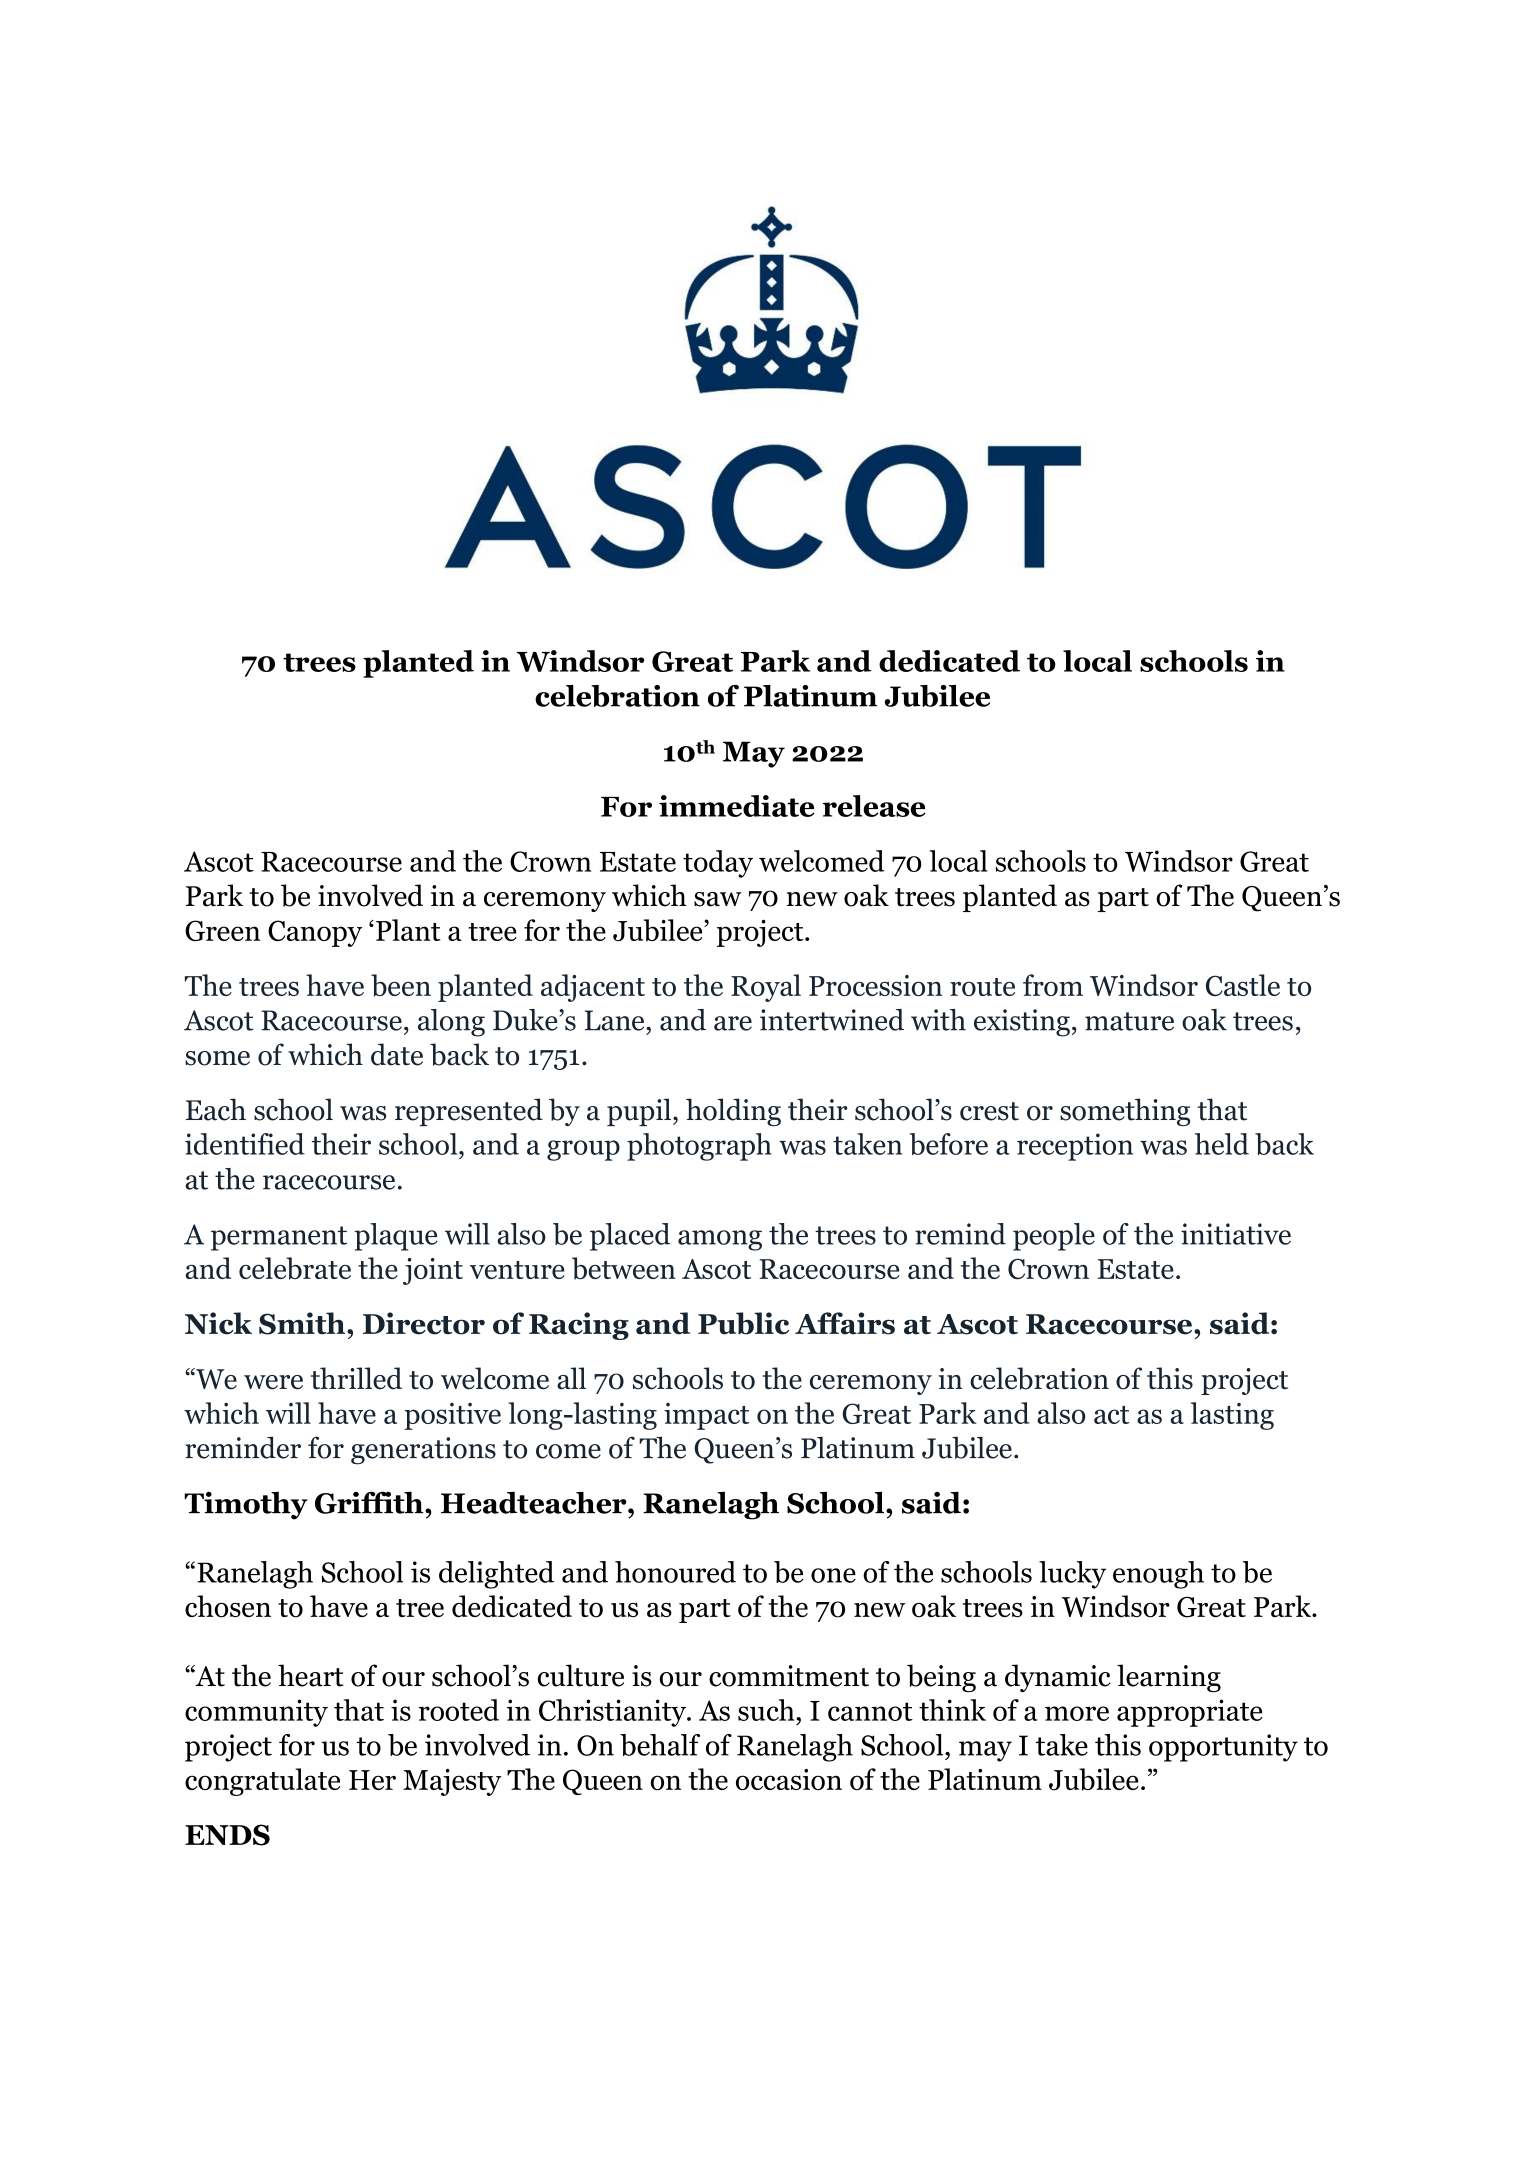  Describe the element at coordinates (718, 864) in the screenshot. I see `today` at that location.
